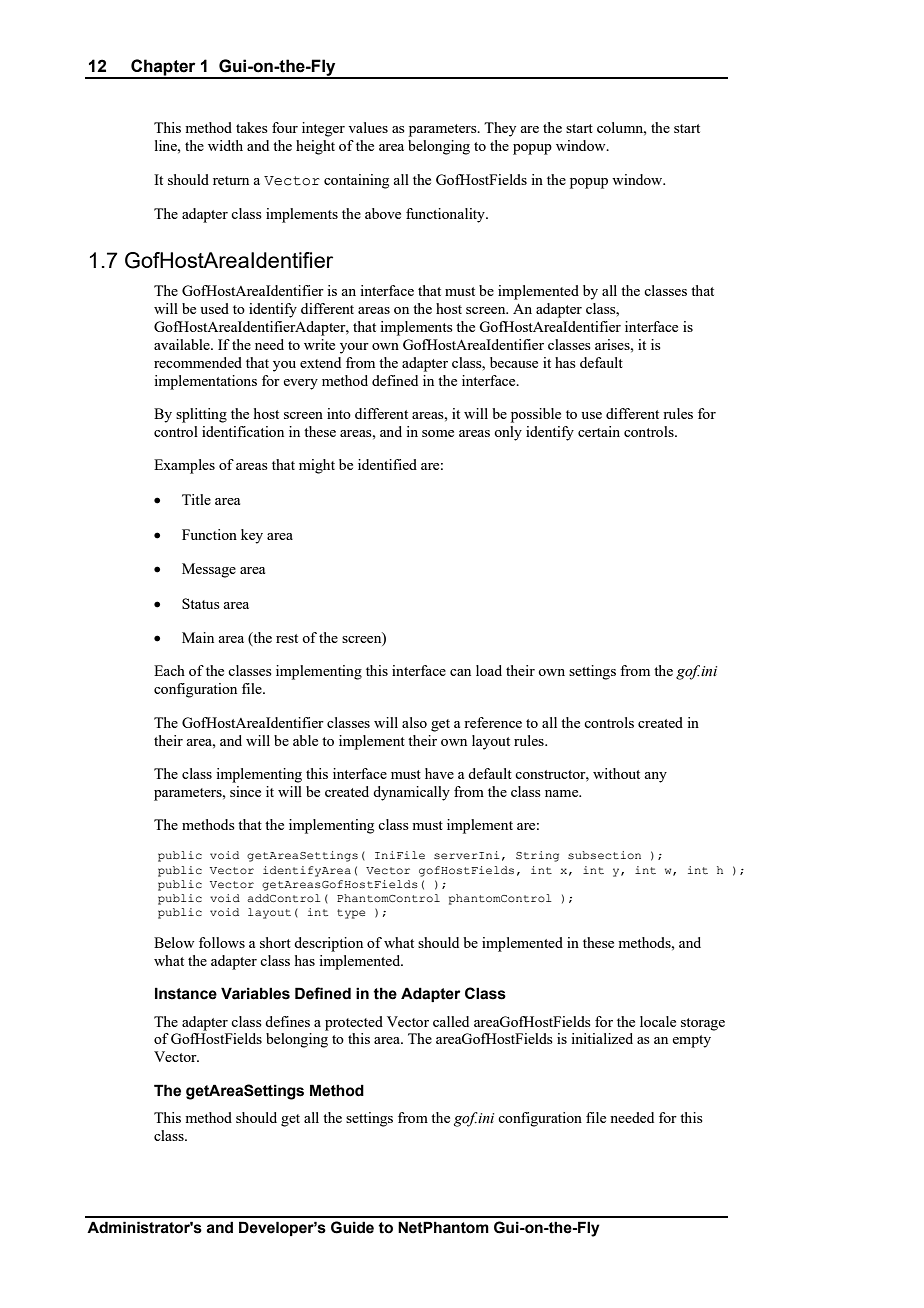 The height and width of the image is (1308, 924). What do you see at coordinates (198, 637) in the image?
I see `Main` at bounding box center [198, 637].
